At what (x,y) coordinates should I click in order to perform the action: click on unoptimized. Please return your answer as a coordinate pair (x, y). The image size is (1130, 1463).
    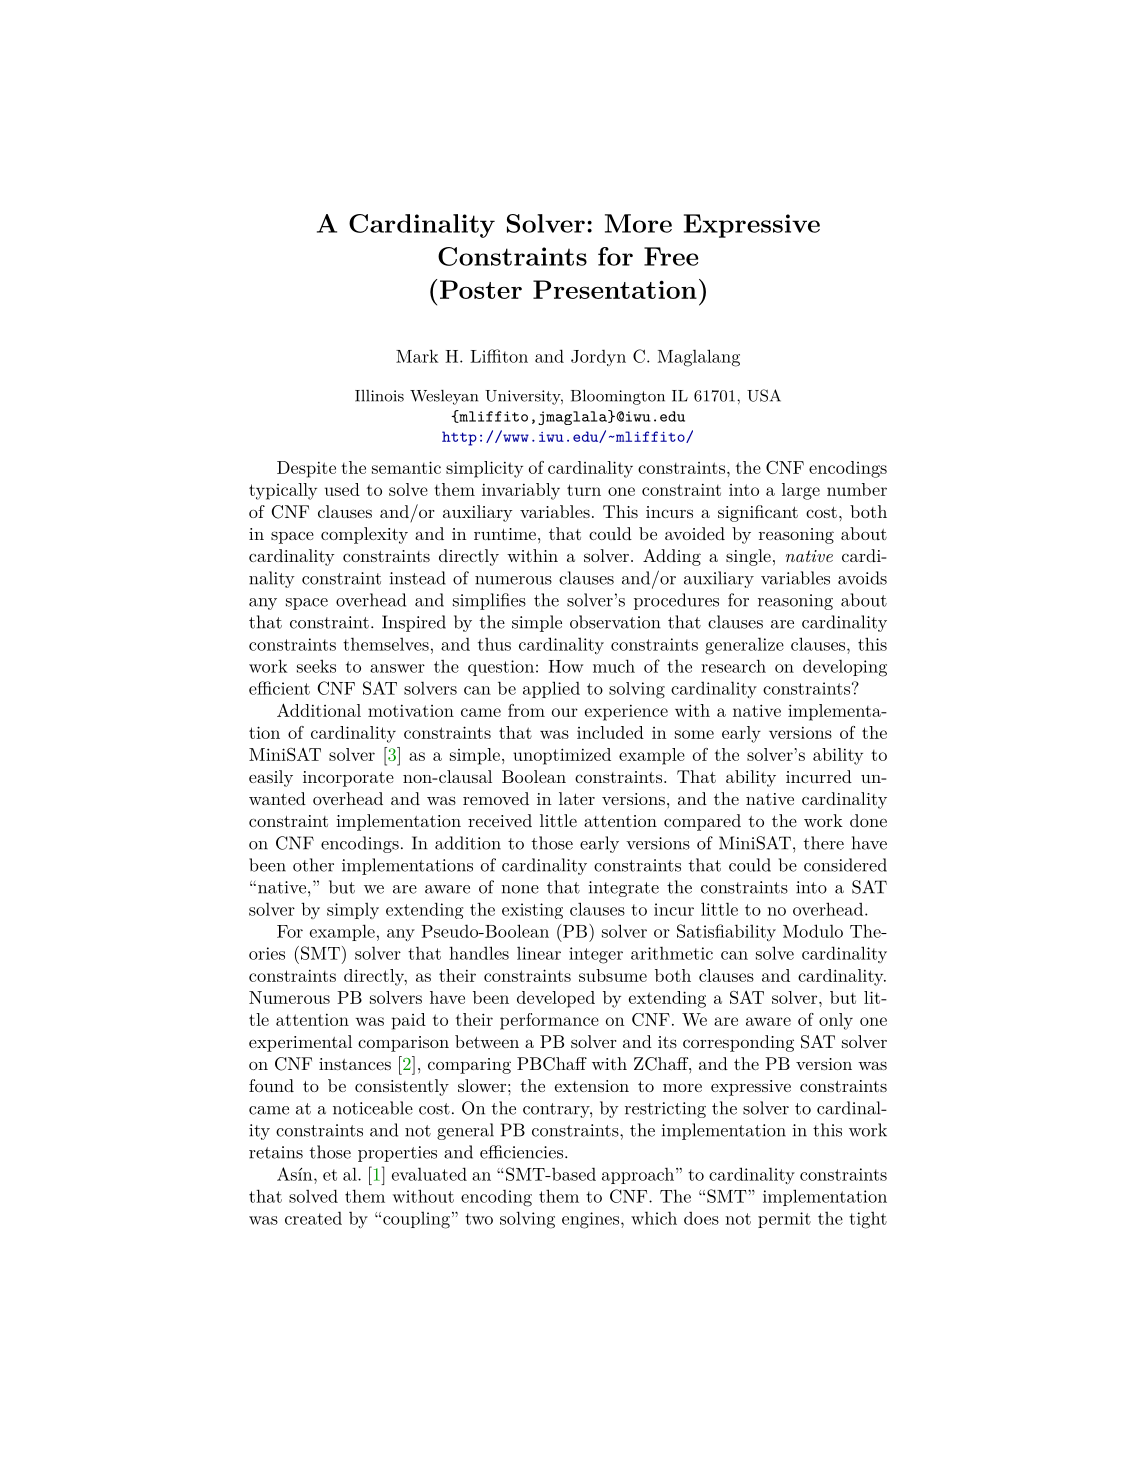
    Looking at the image, I should click on (562, 756).
